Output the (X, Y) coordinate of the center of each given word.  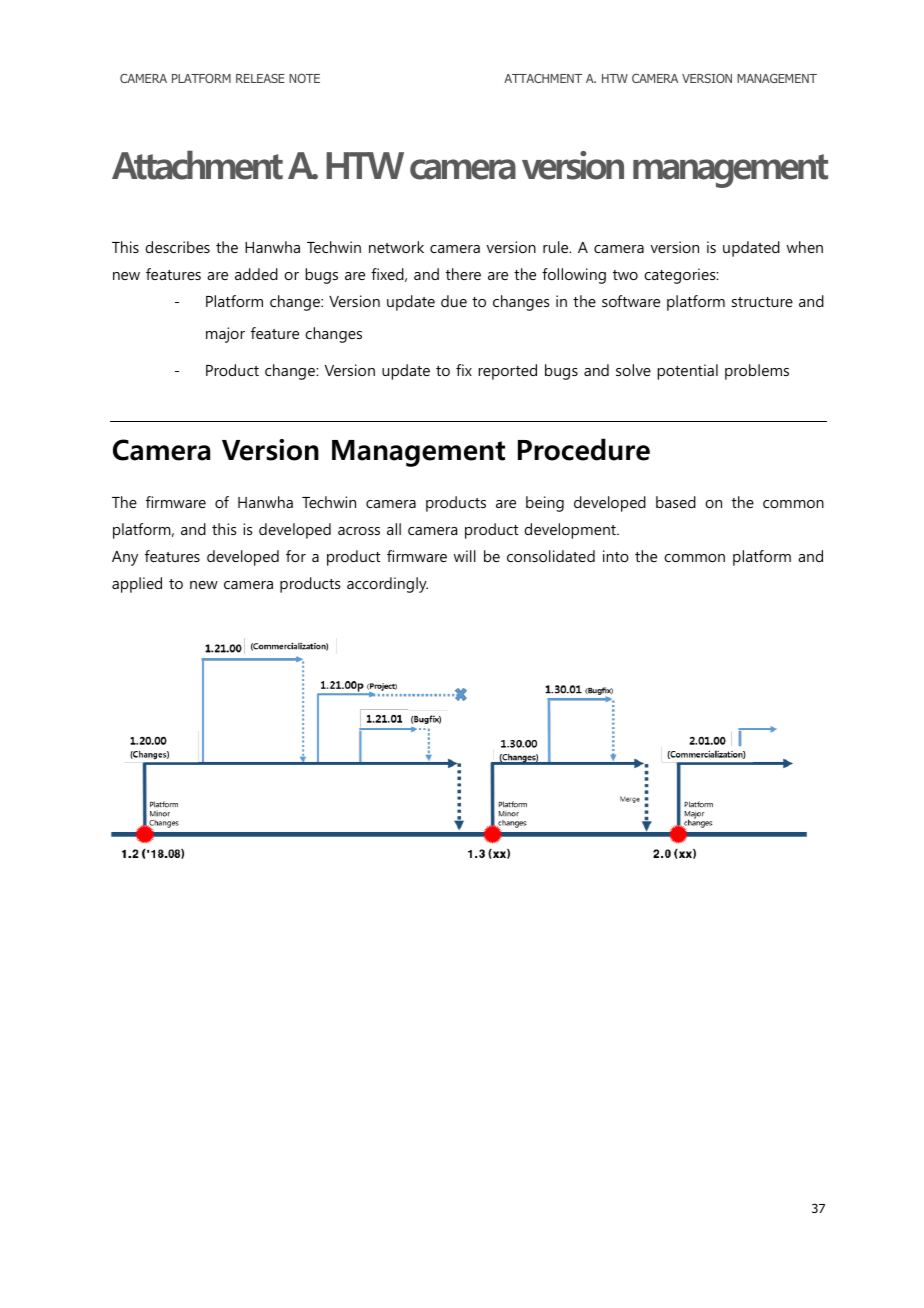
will (465, 556)
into (616, 556)
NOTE (304, 78)
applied (137, 585)
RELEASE (260, 78)
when (805, 247)
